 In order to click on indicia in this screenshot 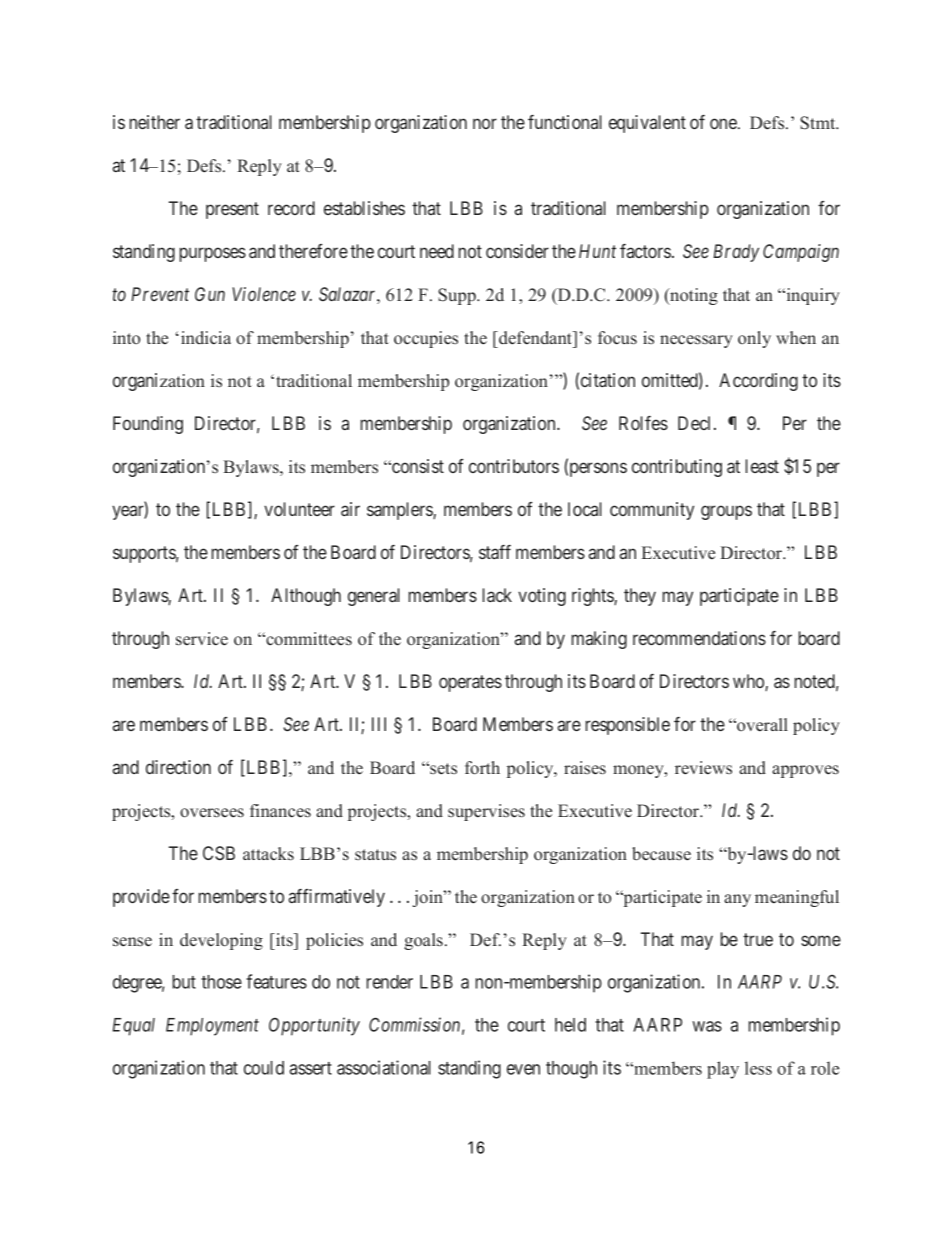, I will do `click(206, 338)`.
